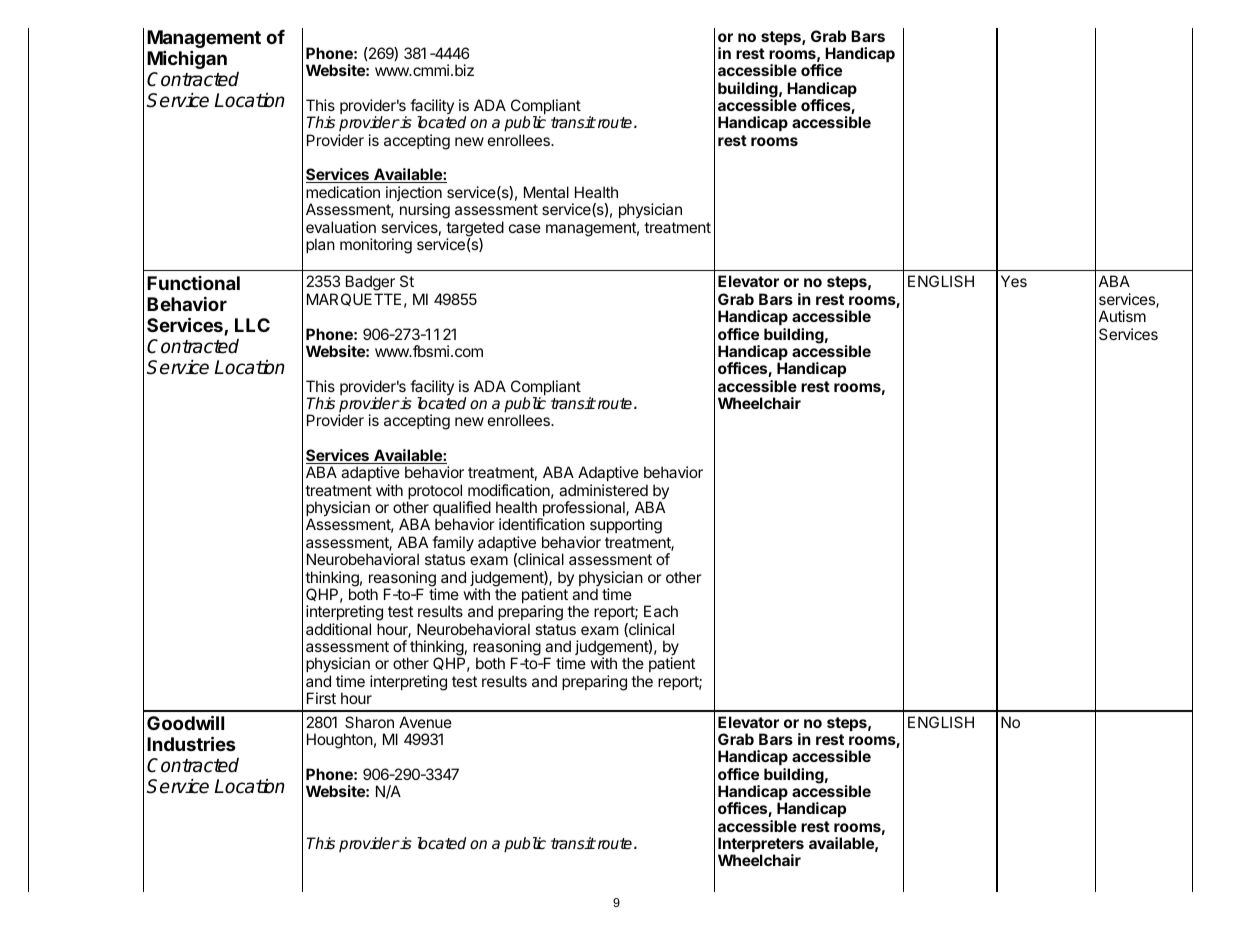 The height and width of the image is (952, 1233). What do you see at coordinates (191, 743) in the image?
I see `Industries` at bounding box center [191, 743].
